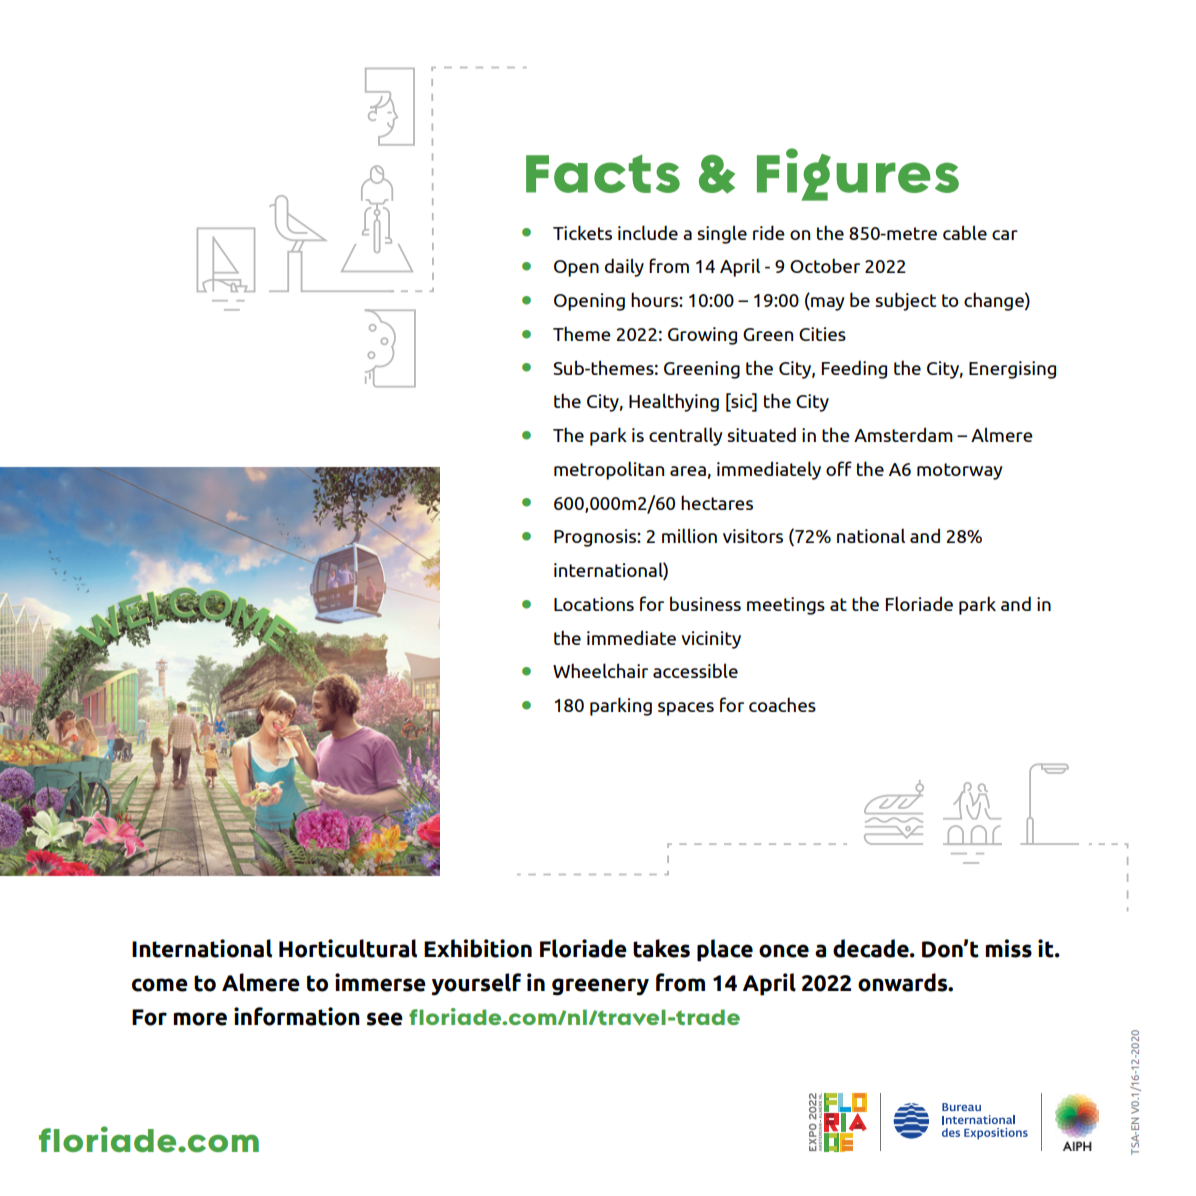 The height and width of the screenshot is (1196, 1196). What do you see at coordinates (600, 670) in the screenshot?
I see `Wheelchair` at bounding box center [600, 670].
